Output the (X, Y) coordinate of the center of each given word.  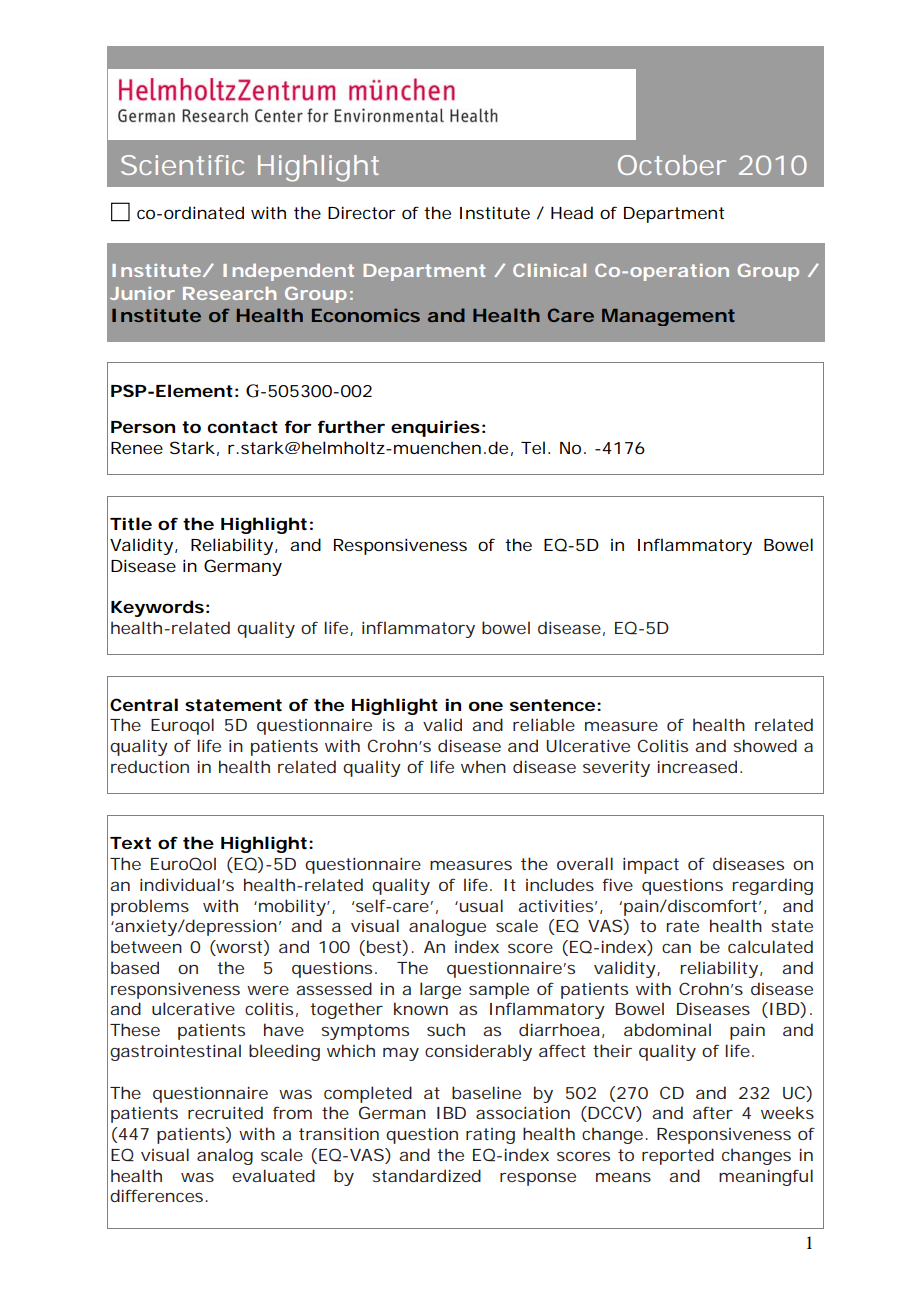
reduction (150, 766)
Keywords (157, 608)
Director (362, 212)
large (440, 990)
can (676, 948)
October (672, 165)
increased (697, 766)
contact (242, 427)
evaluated (273, 1175)
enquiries (435, 428)
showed (765, 745)
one (486, 706)
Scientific (182, 165)
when (483, 766)
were (268, 990)
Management (668, 317)
